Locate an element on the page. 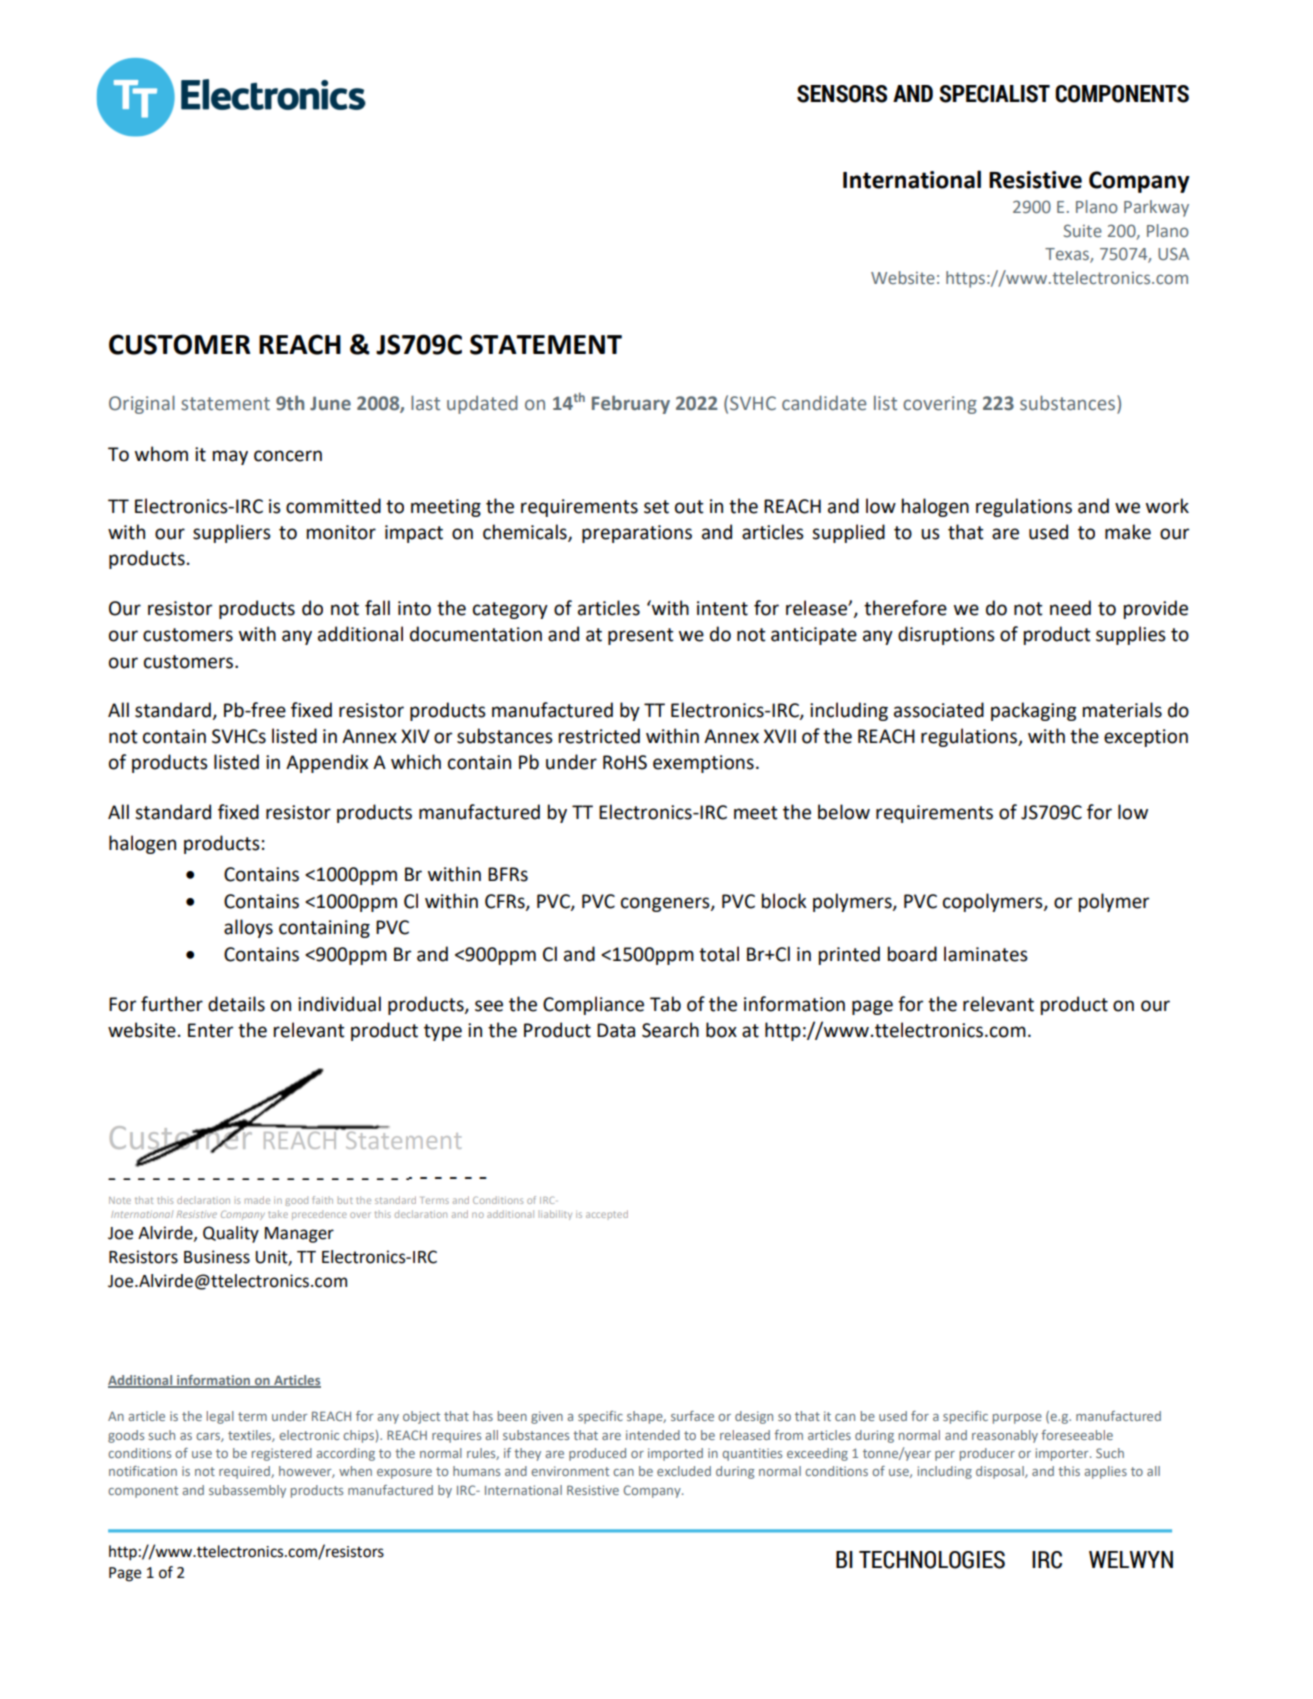 The height and width of the document is (1699, 1313). may is located at coordinates (230, 457).
